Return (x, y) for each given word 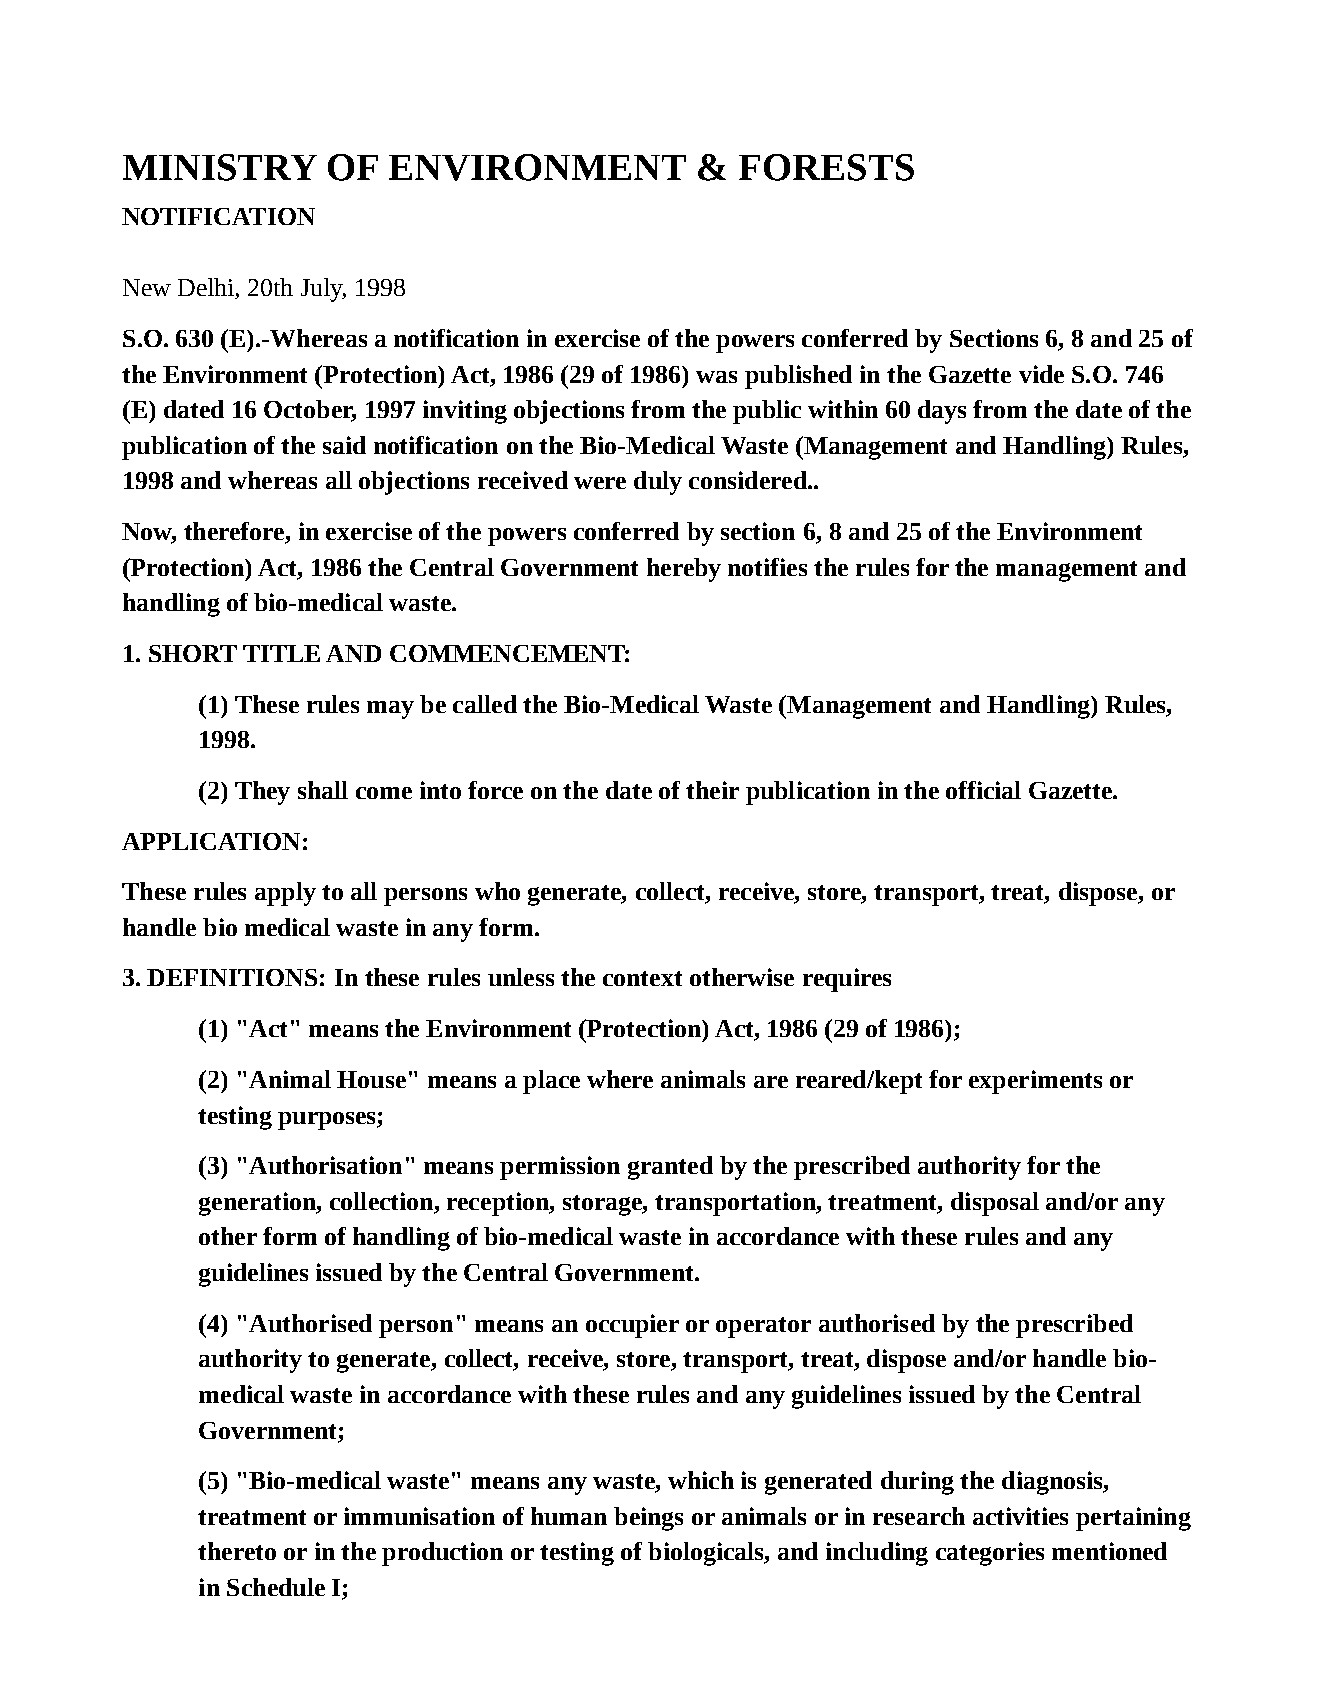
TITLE (281, 653)
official (983, 790)
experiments (1035, 1082)
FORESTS (826, 167)
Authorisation (325, 1165)
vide (1041, 374)
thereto (237, 1551)
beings (648, 1519)
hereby (684, 570)
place (551, 1082)
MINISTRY (220, 167)
